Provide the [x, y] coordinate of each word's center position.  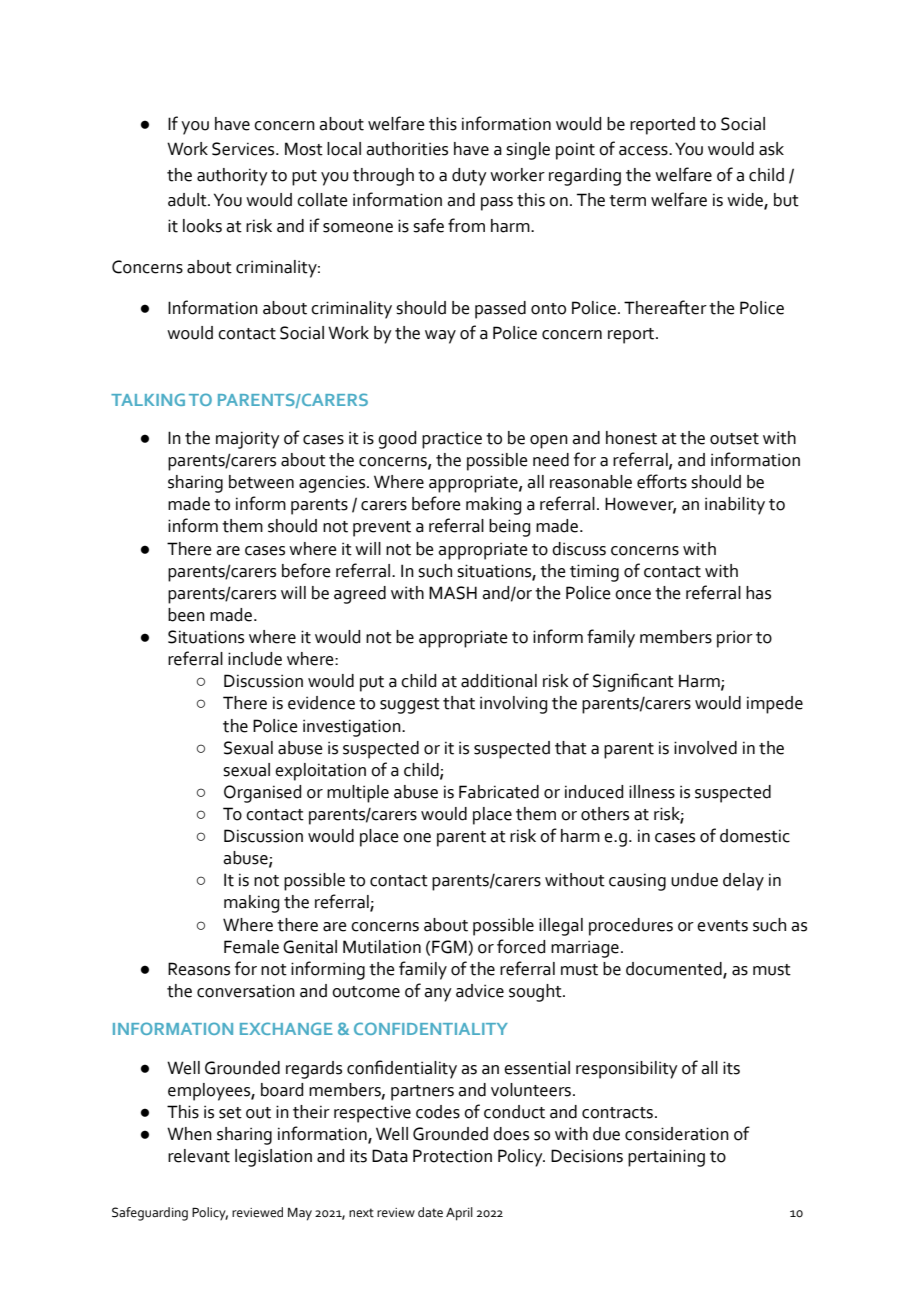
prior [735, 639]
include [255, 659]
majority [248, 440]
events [722, 926]
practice [452, 440]
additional [499, 681]
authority [232, 177]
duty [469, 177]
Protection [452, 1156]
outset [734, 439]
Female [251, 947]
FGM [450, 947]
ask [771, 149]
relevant [199, 1156]
